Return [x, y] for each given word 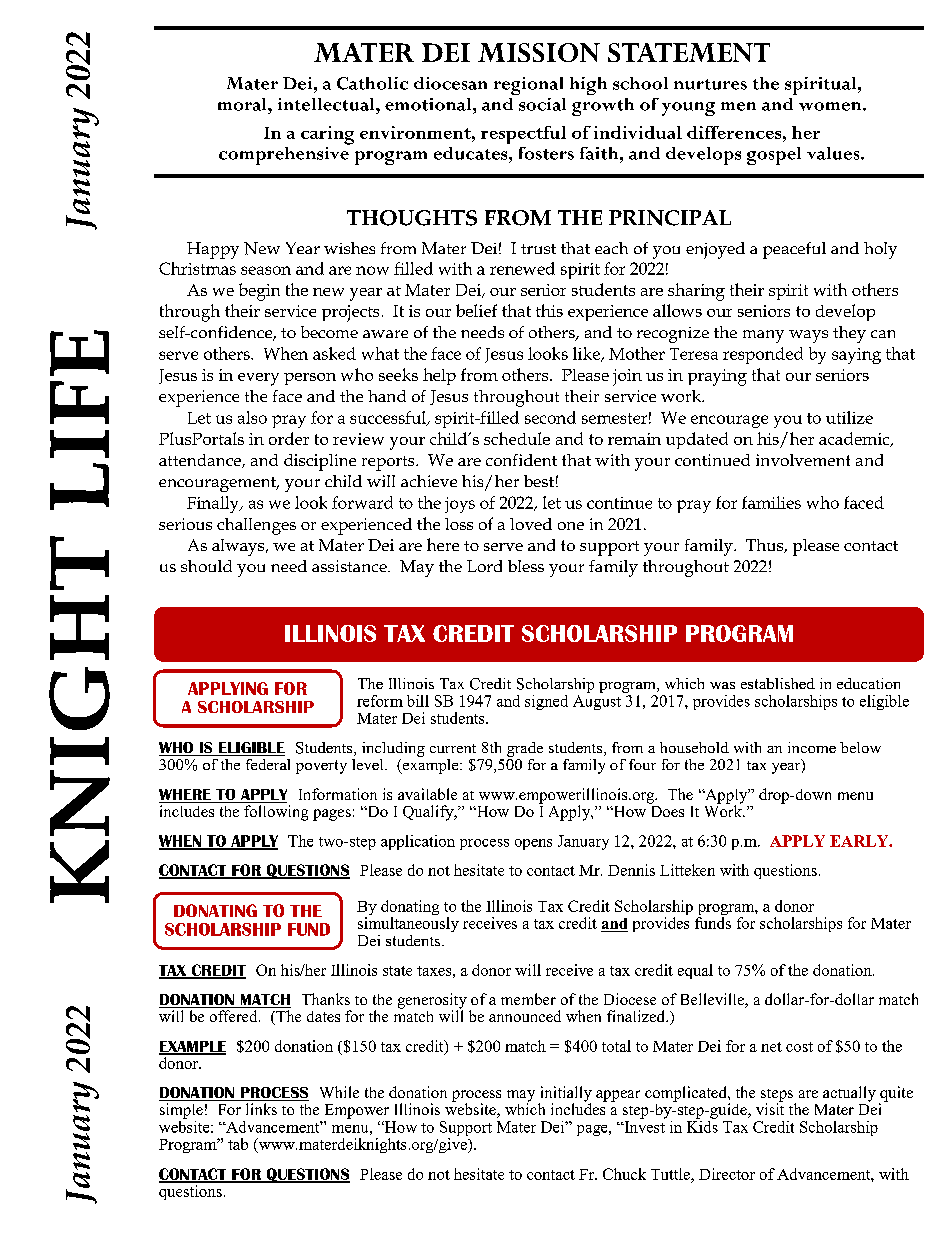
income [812, 747]
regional [528, 86]
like [587, 354]
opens [533, 844]
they [849, 334]
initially [565, 1095]
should [206, 566]
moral [243, 104]
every [258, 379]
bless [526, 566]
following [276, 813]
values [834, 153]
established [778, 683]
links [261, 1109]
